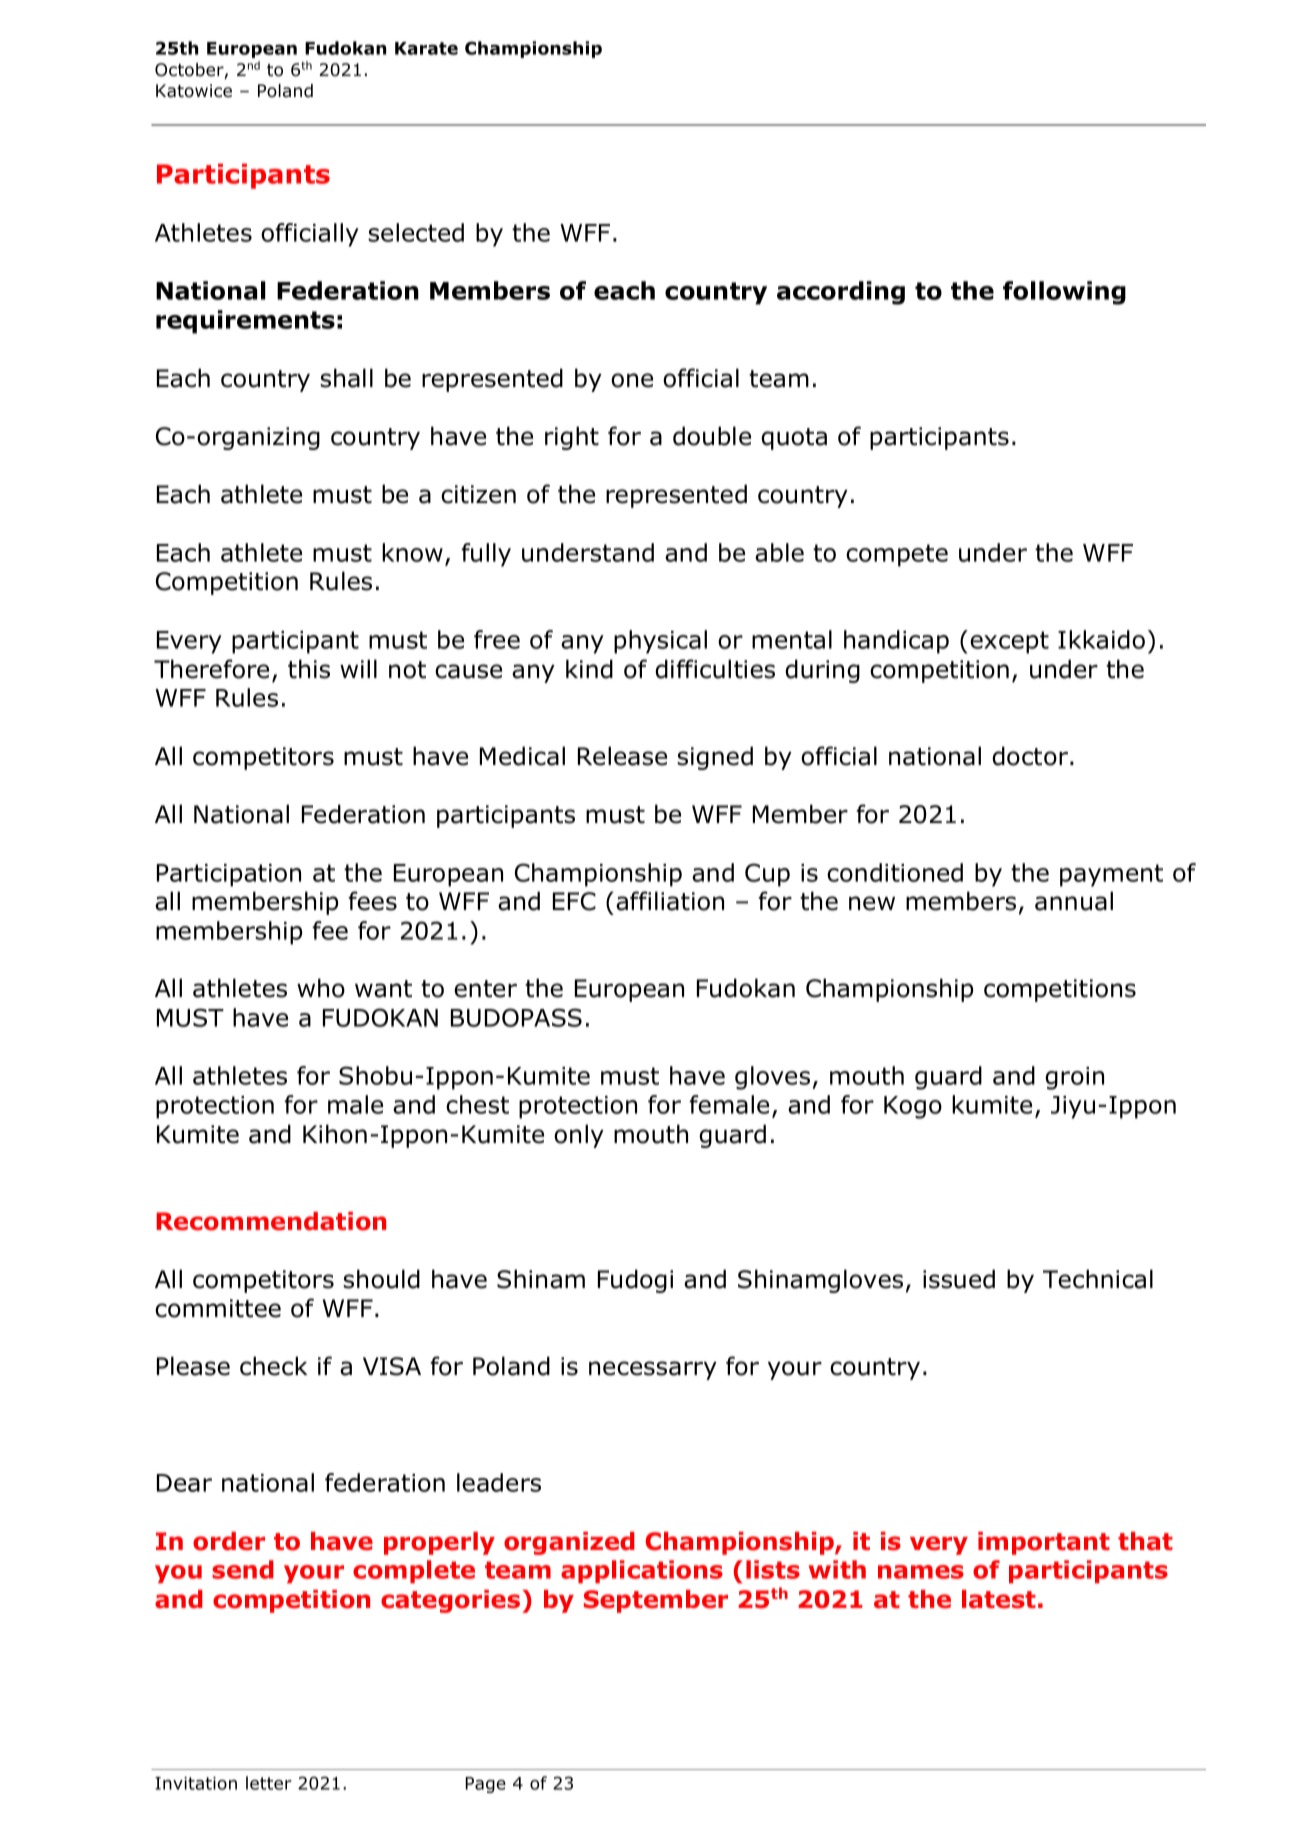 Image resolution: width=1294 pixels, height=1831 pixels. I want to click on latest, so click(999, 1599).
